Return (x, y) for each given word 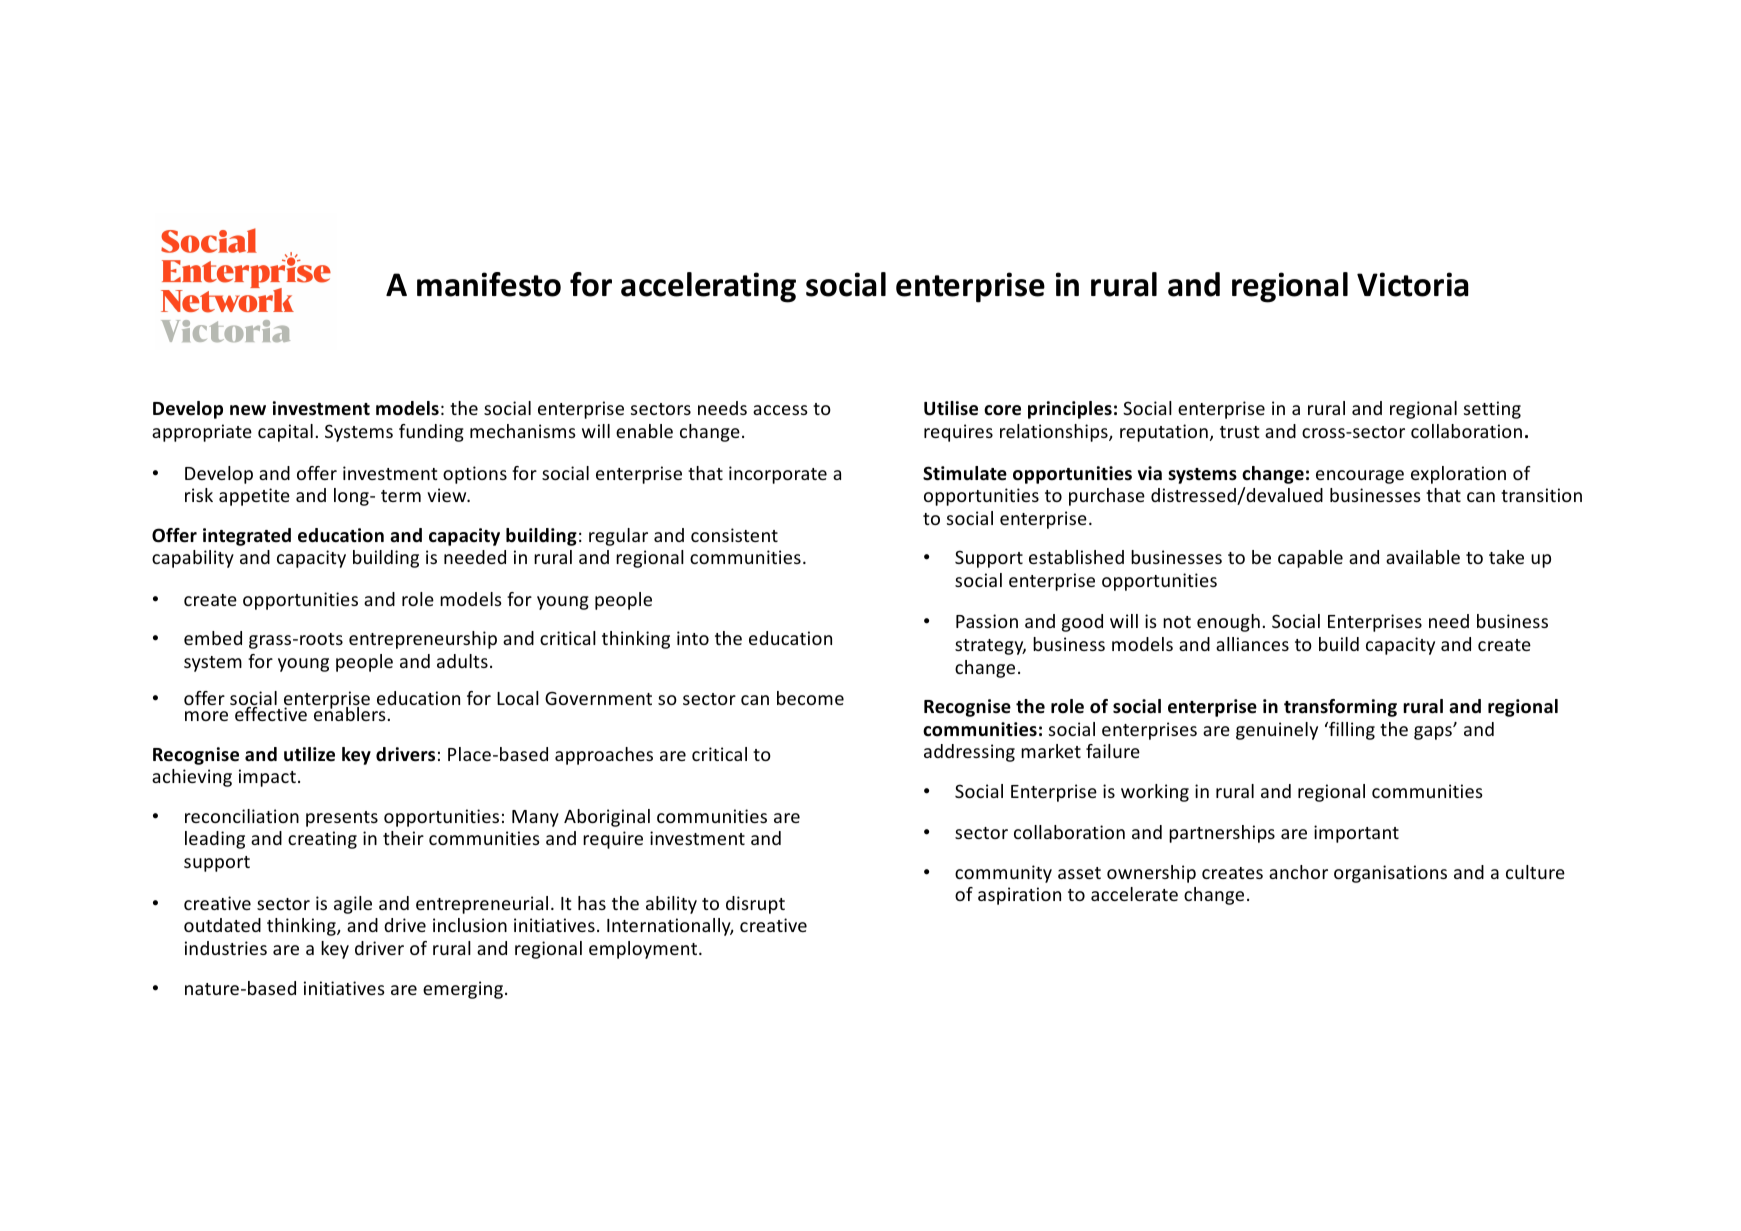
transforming (1340, 708)
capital (285, 433)
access (780, 410)
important (1356, 834)
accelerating (708, 287)
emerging (463, 990)
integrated (247, 537)
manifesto (489, 284)
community (1003, 874)
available (1423, 557)
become (810, 698)
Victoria (1413, 284)
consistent (734, 535)
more (206, 716)
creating (322, 840)
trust (1239, 432)
